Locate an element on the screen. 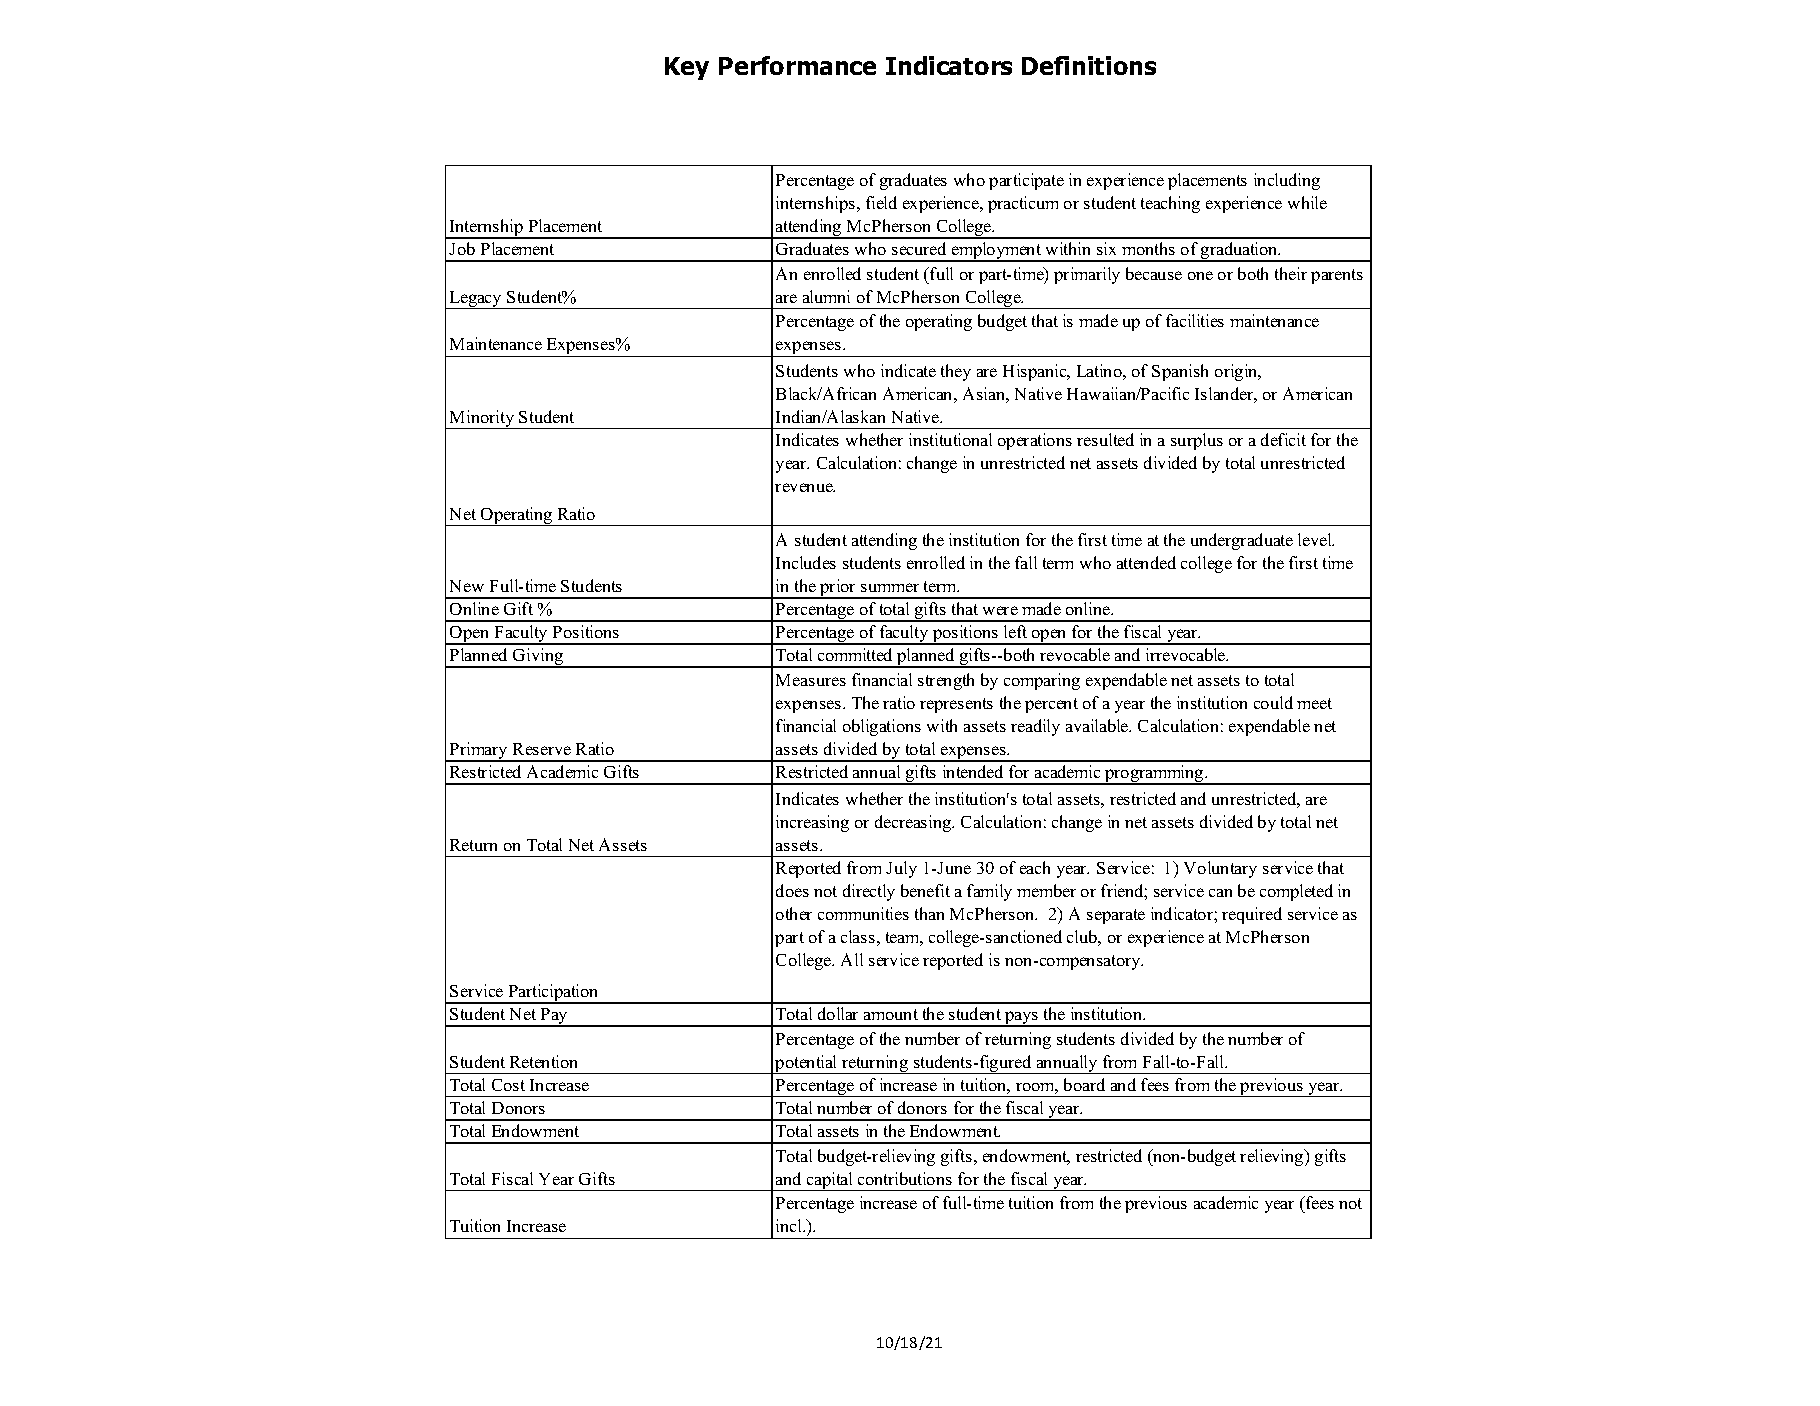  attended is located at coordinates (1146, 562).
